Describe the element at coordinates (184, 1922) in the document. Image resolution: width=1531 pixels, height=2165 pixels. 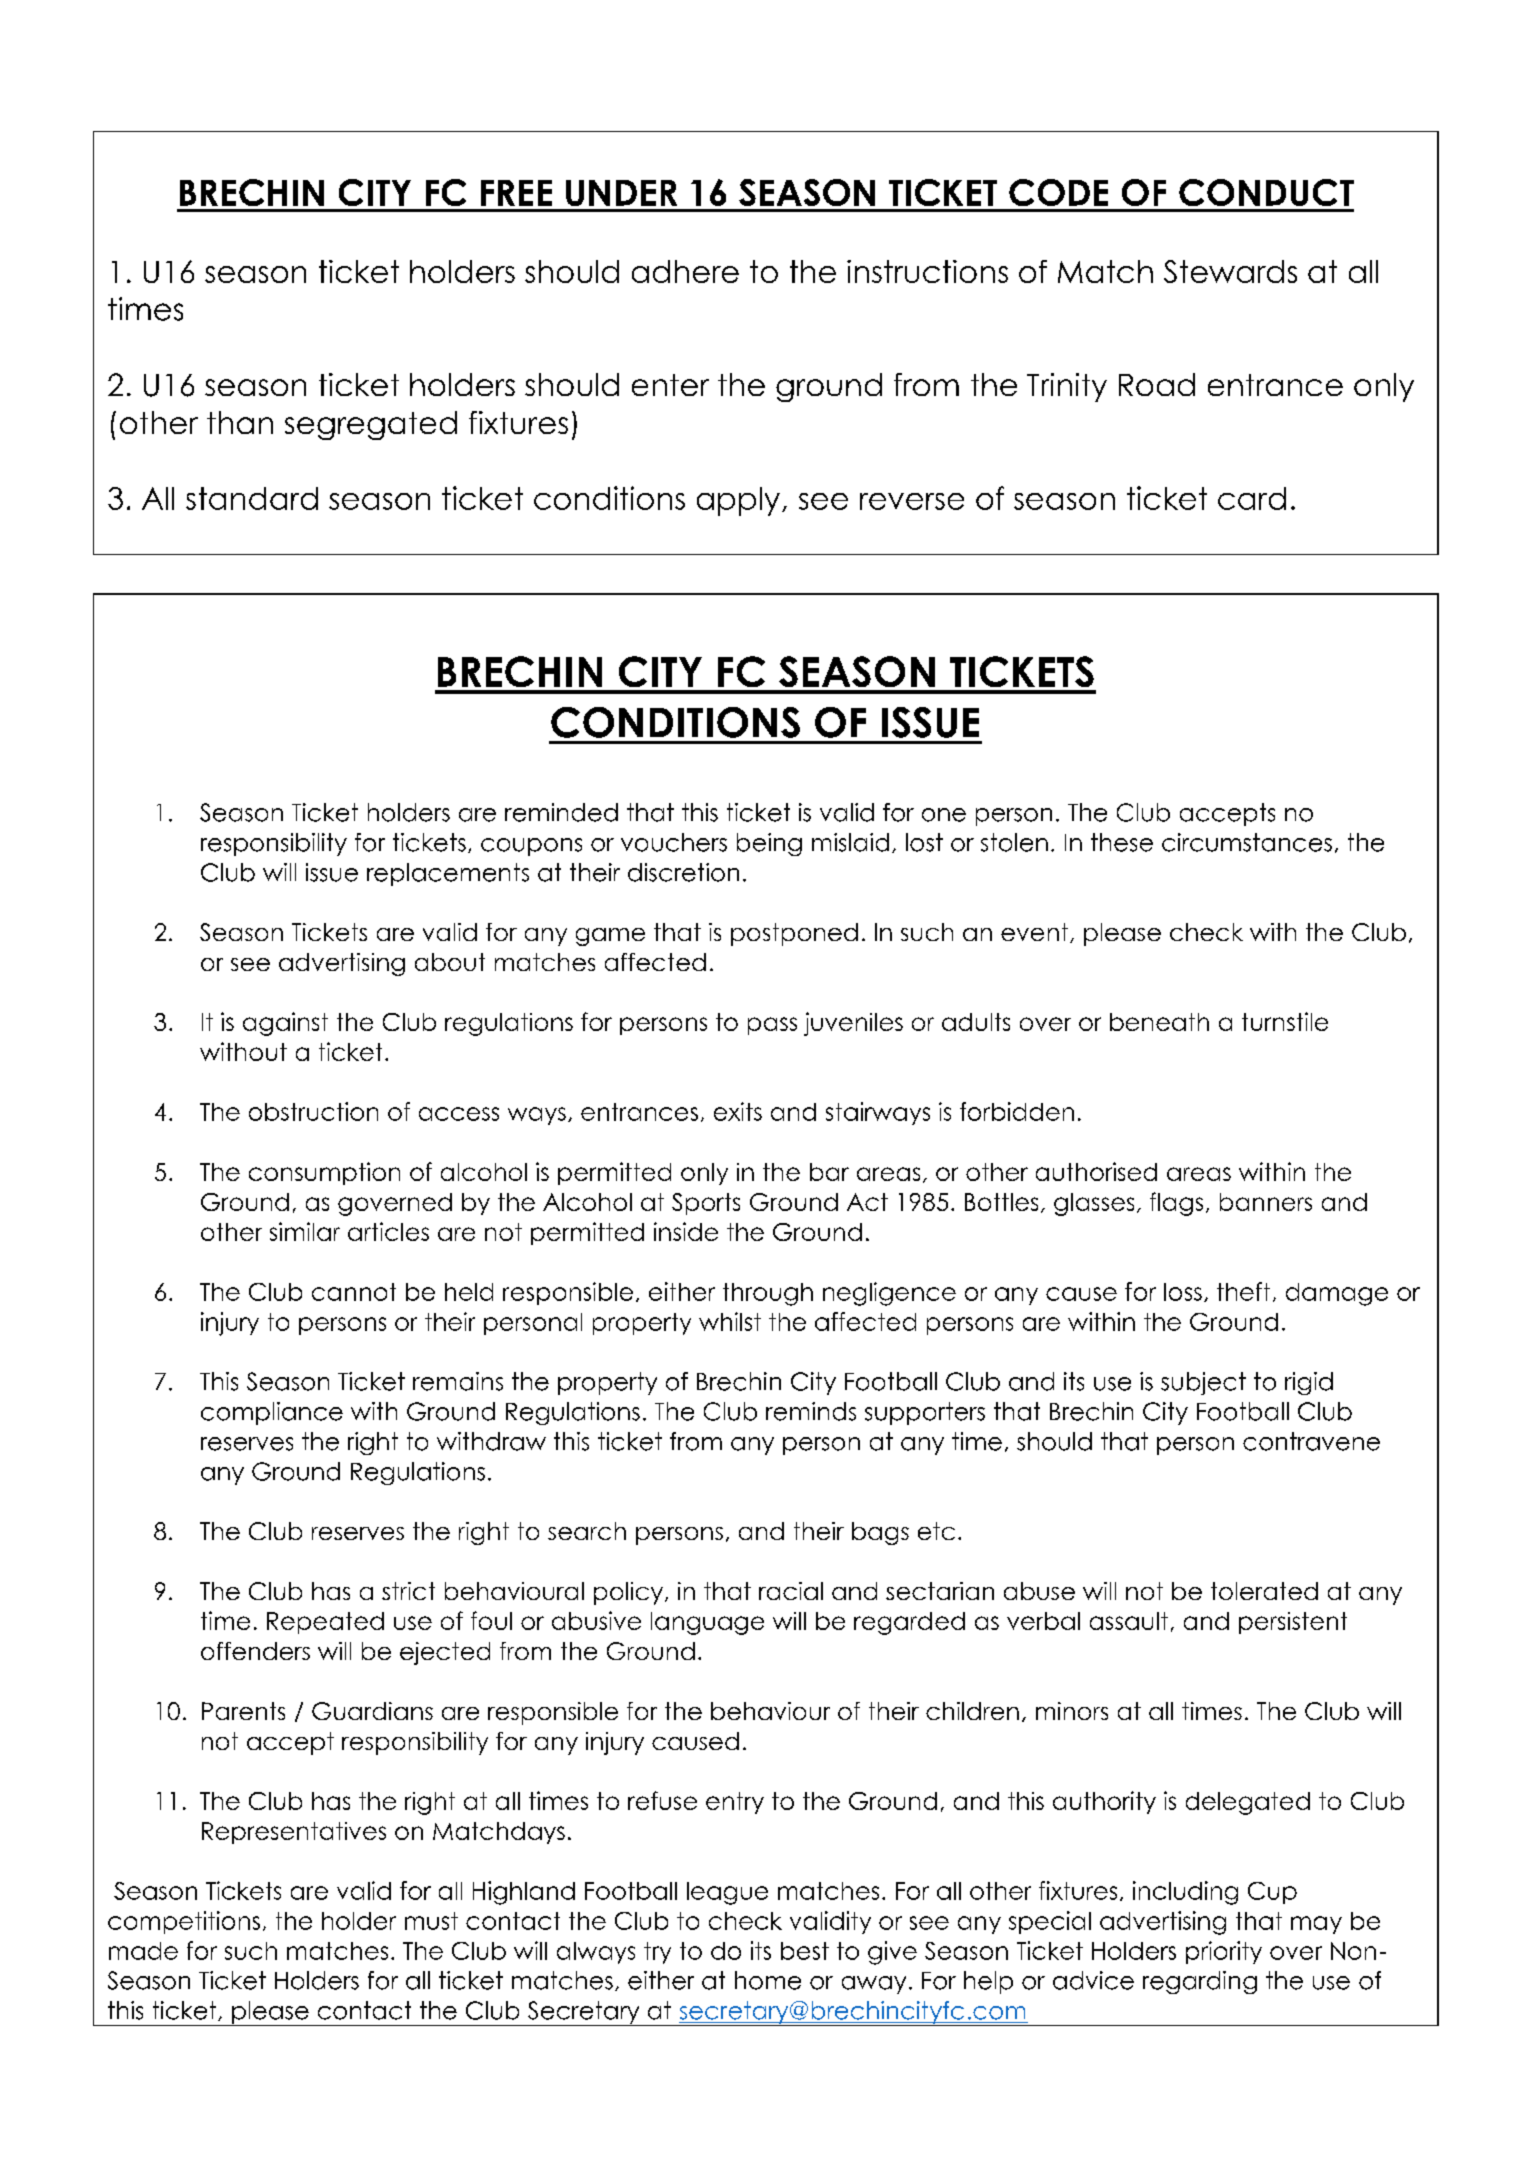
I see `competitions` at that location.
